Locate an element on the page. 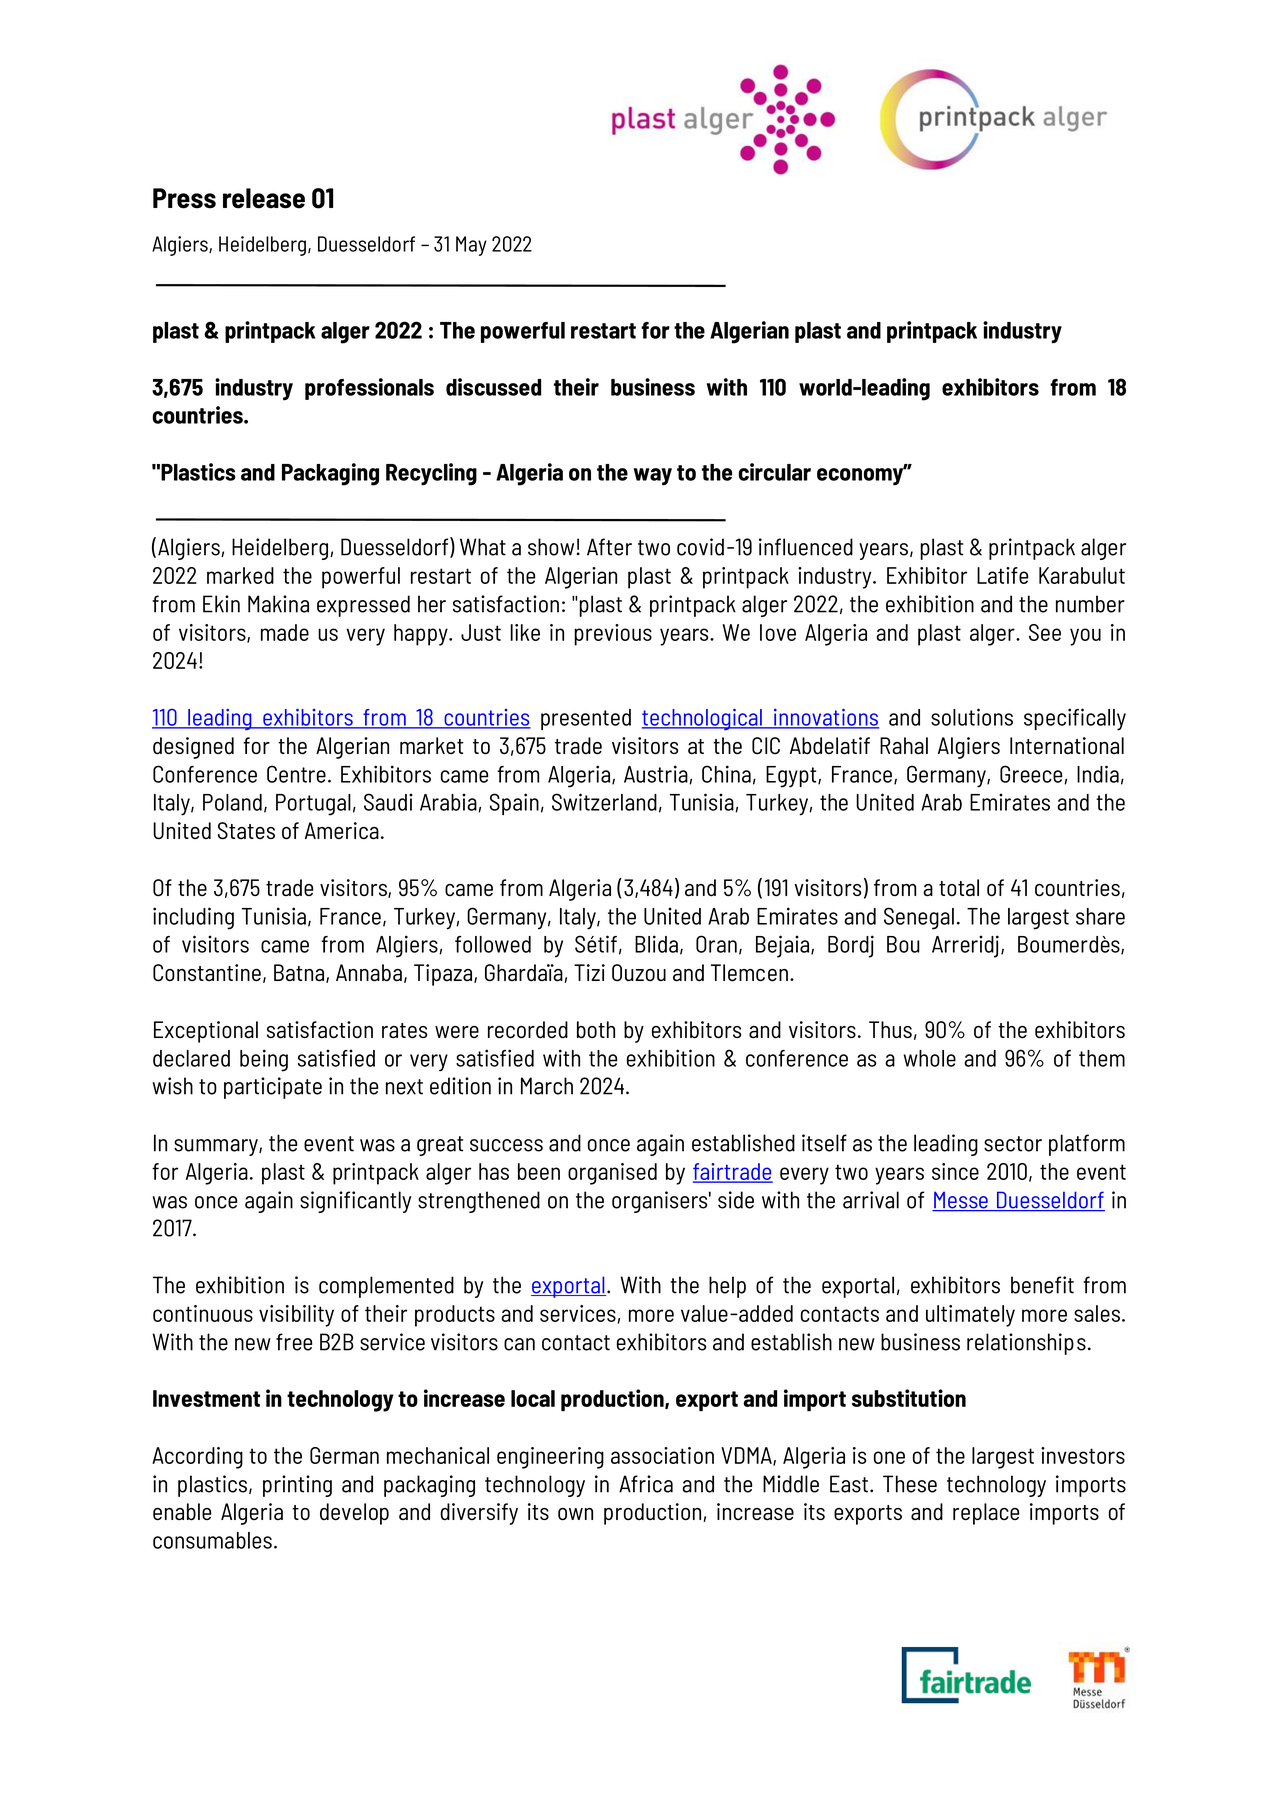 This page has height=1810, width=1279. whole is located at coordinates (930, 1058).
